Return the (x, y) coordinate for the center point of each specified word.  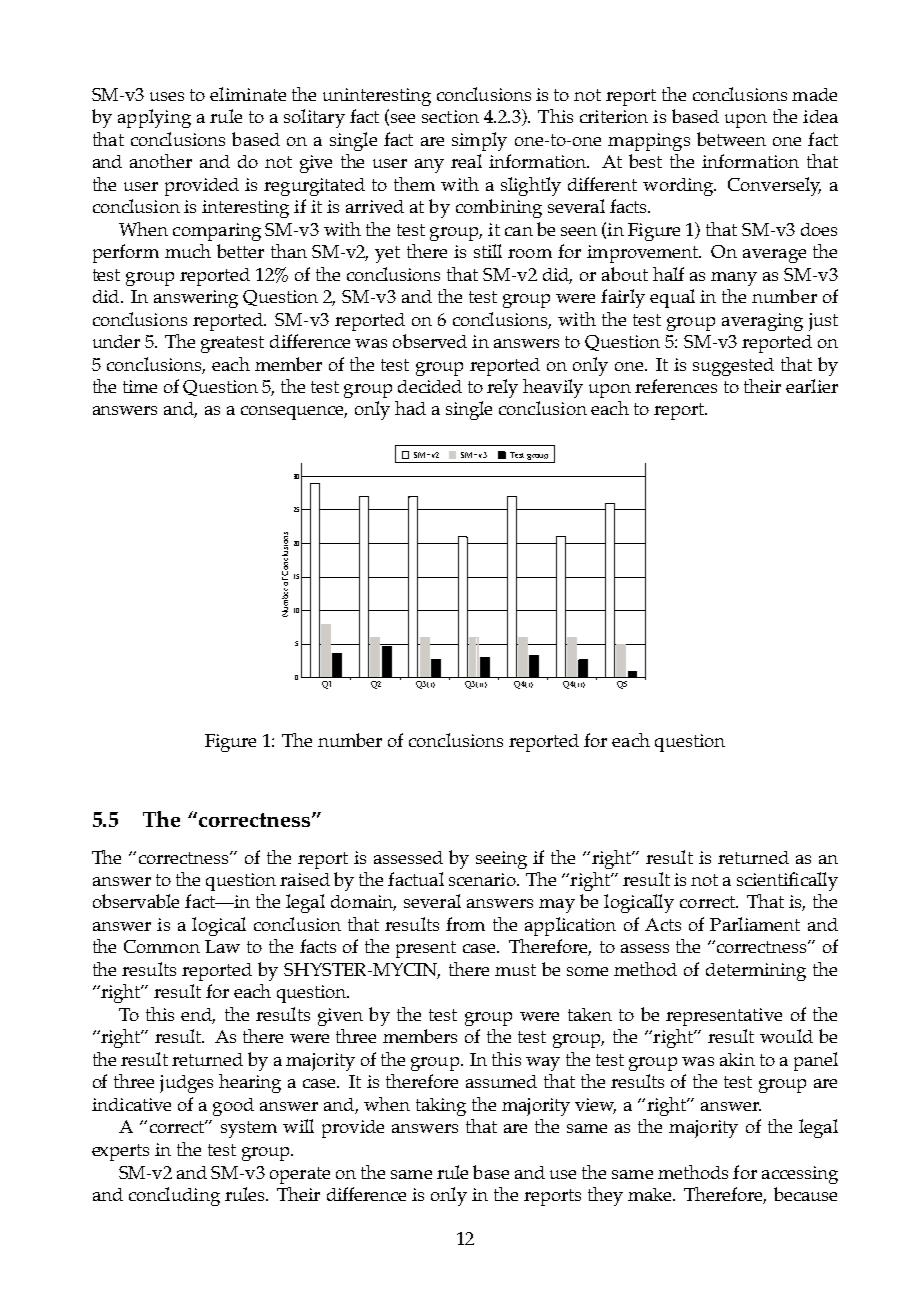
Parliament (755, 924)
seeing (501, 860)
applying (154, 118)
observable (136, 901)
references (676, 386)
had (410, 408)
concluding (174, 1196)
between (731, 139)
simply (479, 141)
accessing (800, 1175)
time (140, 386)
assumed (501, 1081)
